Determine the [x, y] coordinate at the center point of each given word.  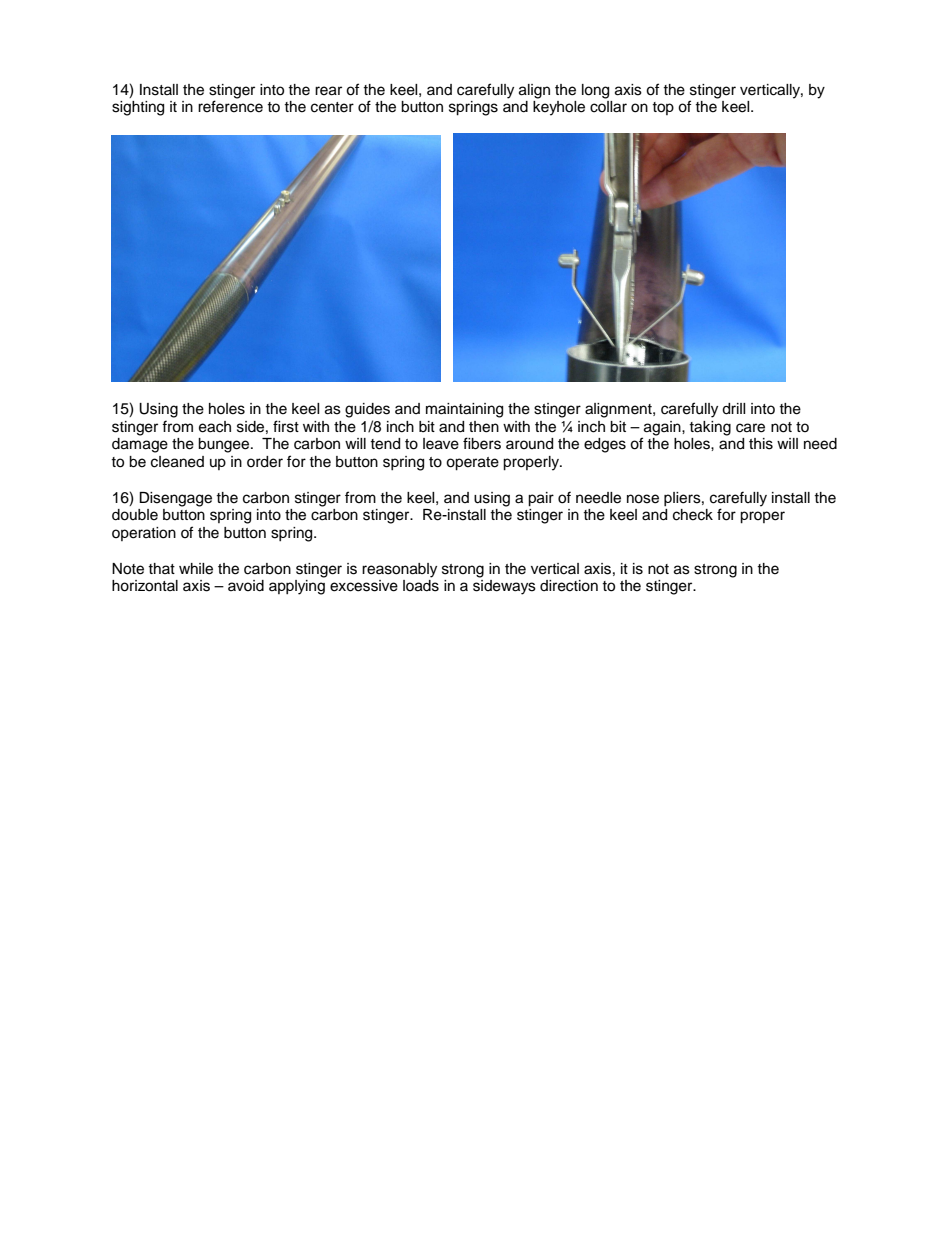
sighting [138, 108]
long [595, 91]
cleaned [177, 462]
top [663, 108]
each [215, 427]
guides [367, 410]
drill [733, 409]
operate [472, 464]
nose [643, 499]
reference [230, 106]
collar [608, 107]
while [196, 569]
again [663, 428]
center [332, 107]
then [484, 427]
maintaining [464, 410]
